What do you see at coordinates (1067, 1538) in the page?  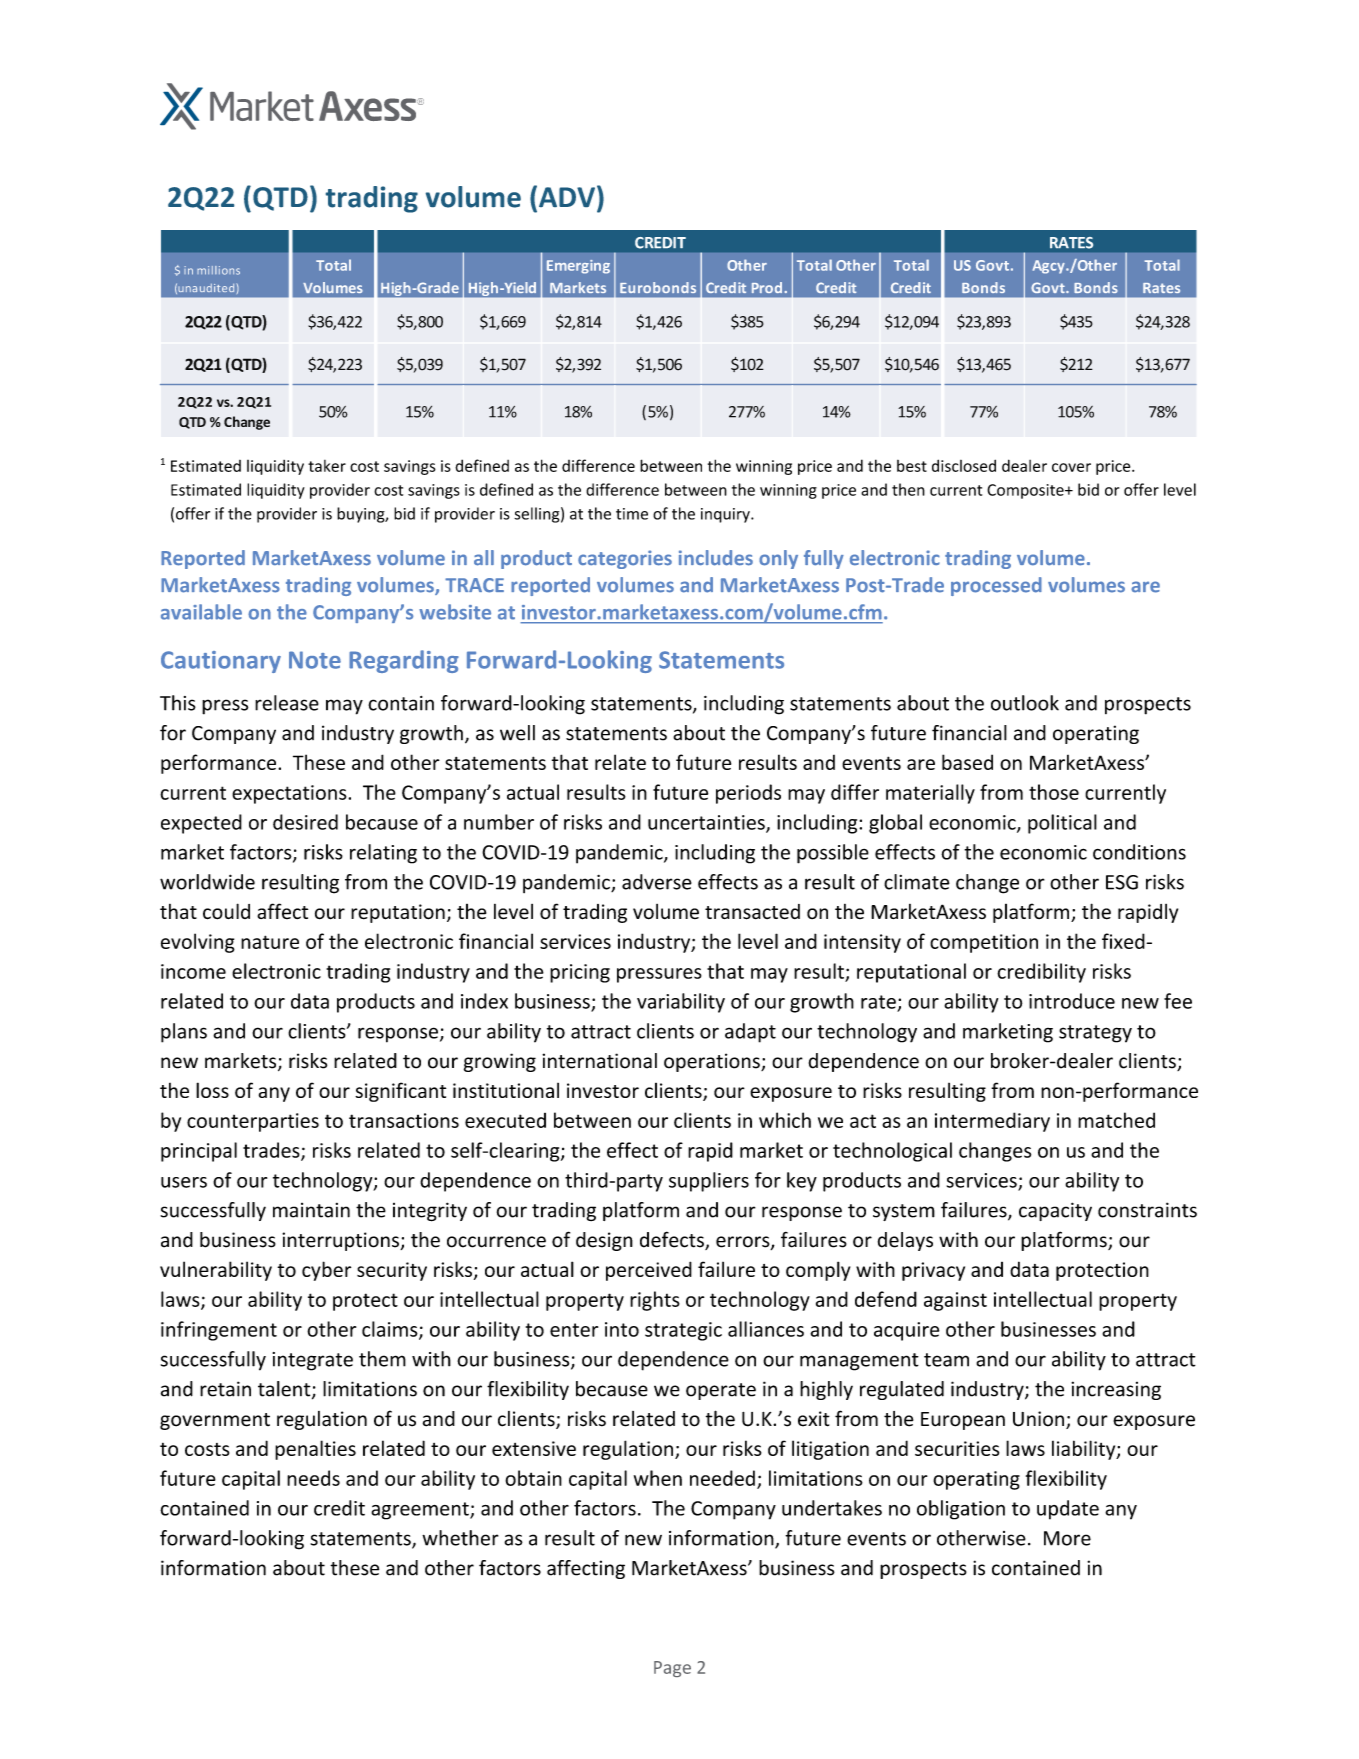 I see `More` at bounding box center [1067, 1538].
